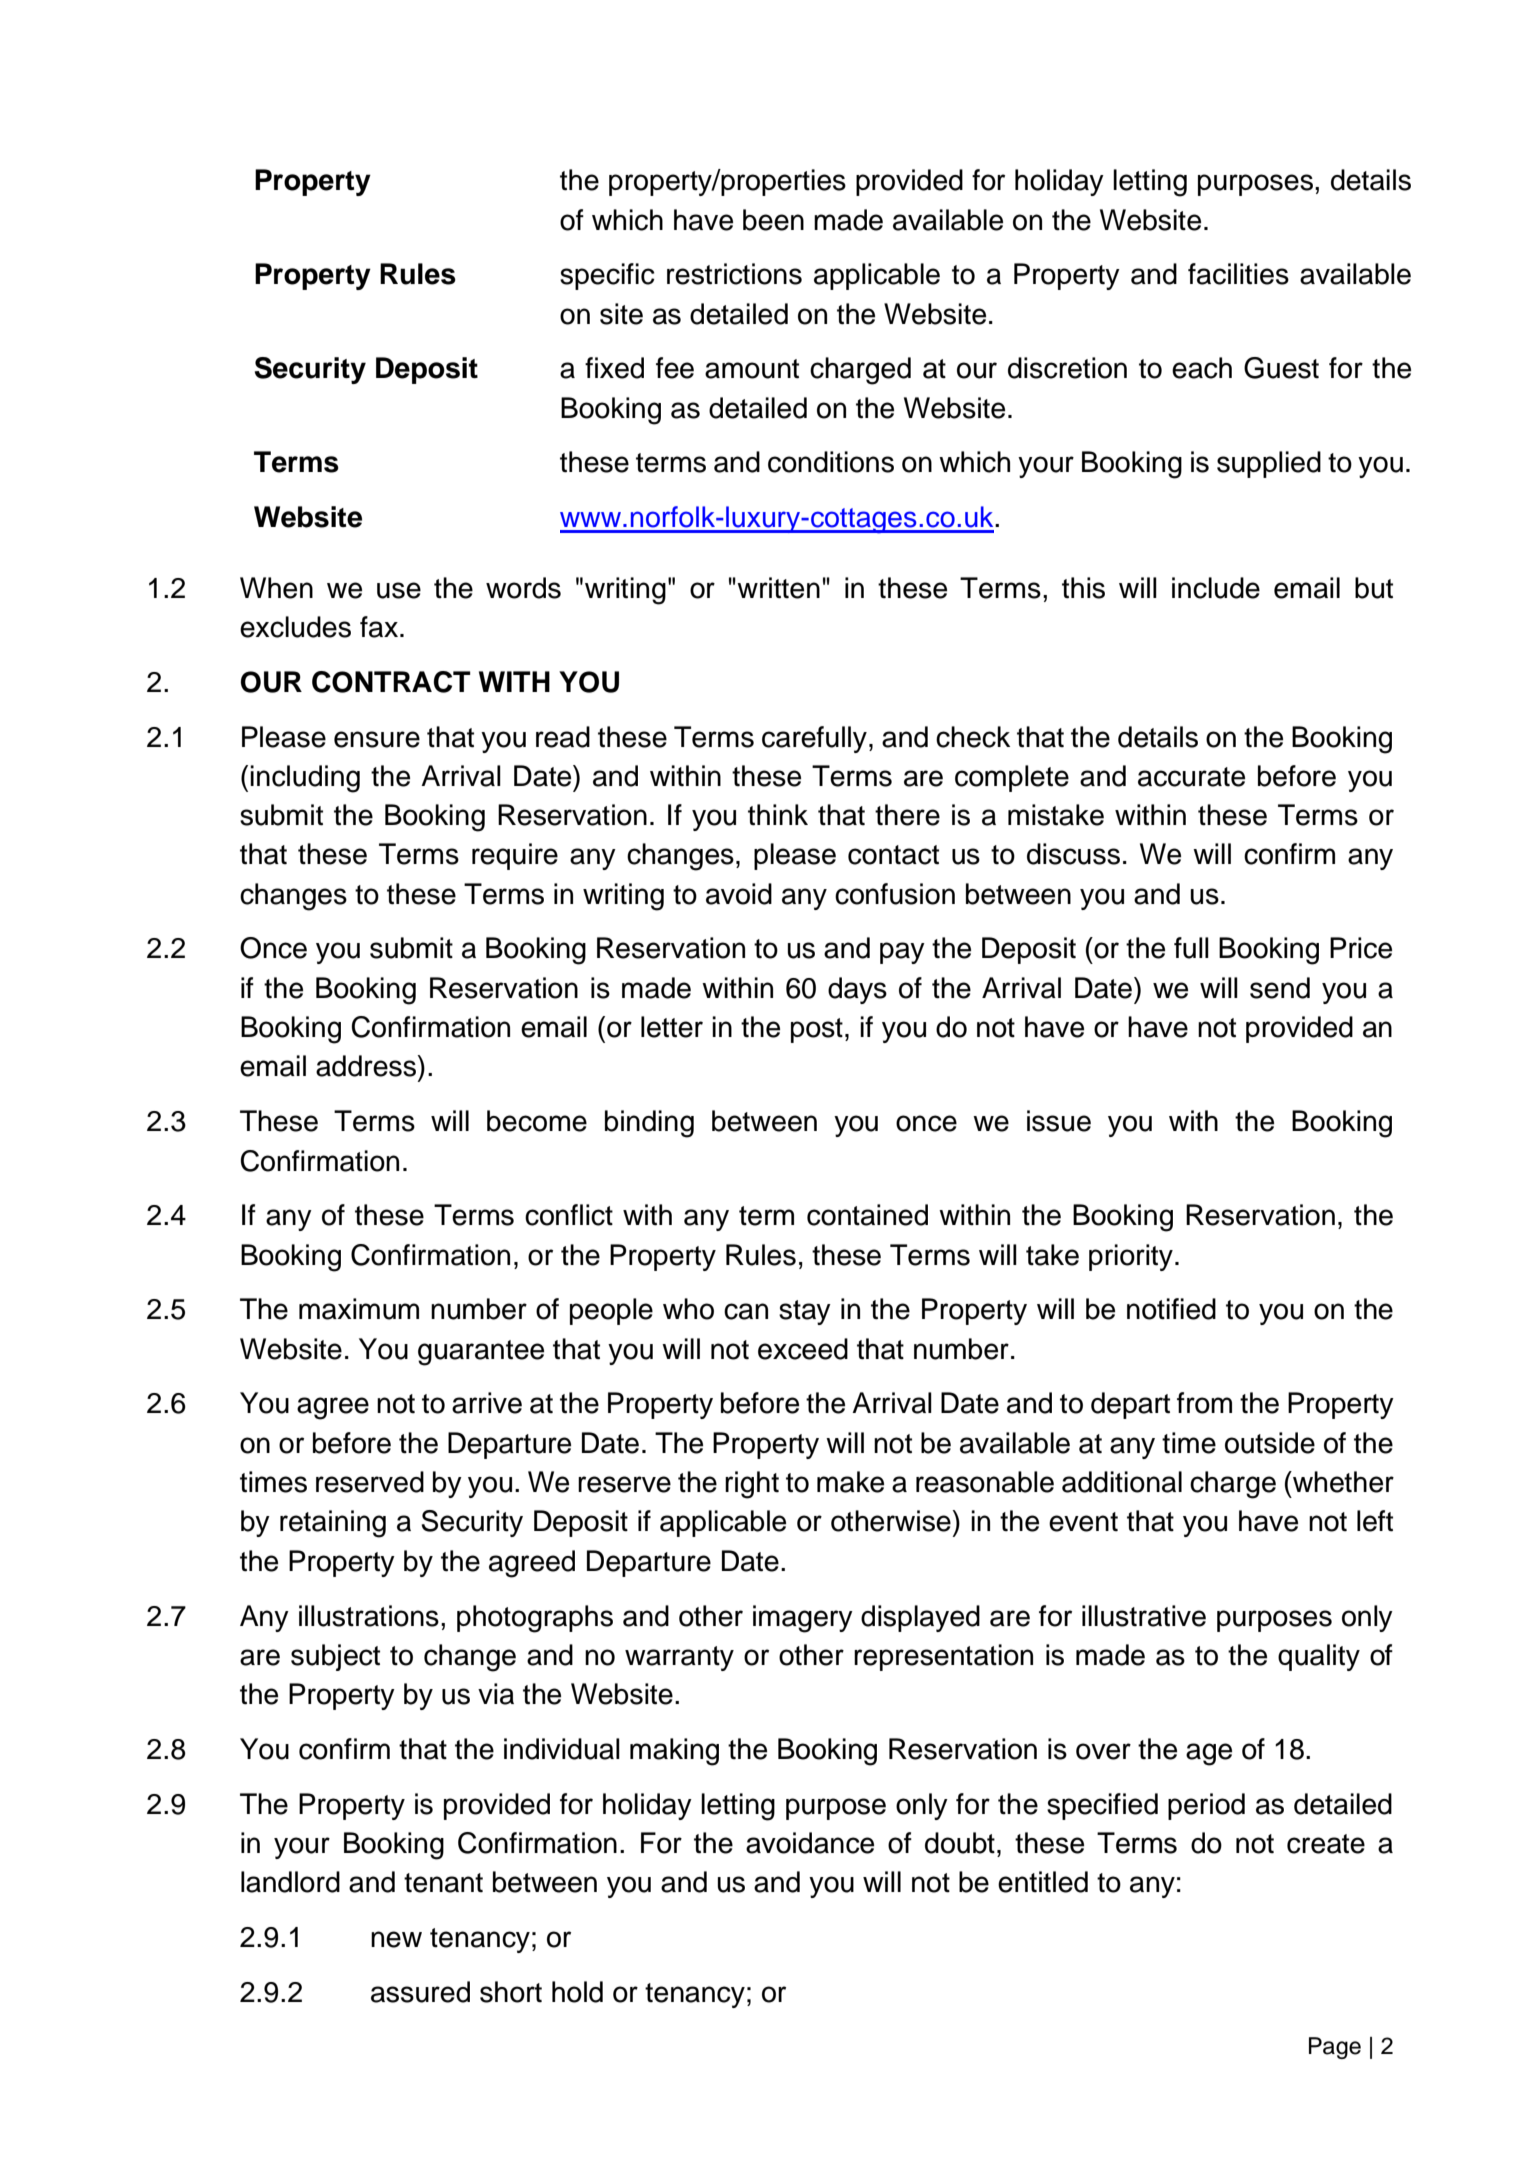  Describe the element at coordinates (420, 1992) in the image. I see `assured` at that location.
